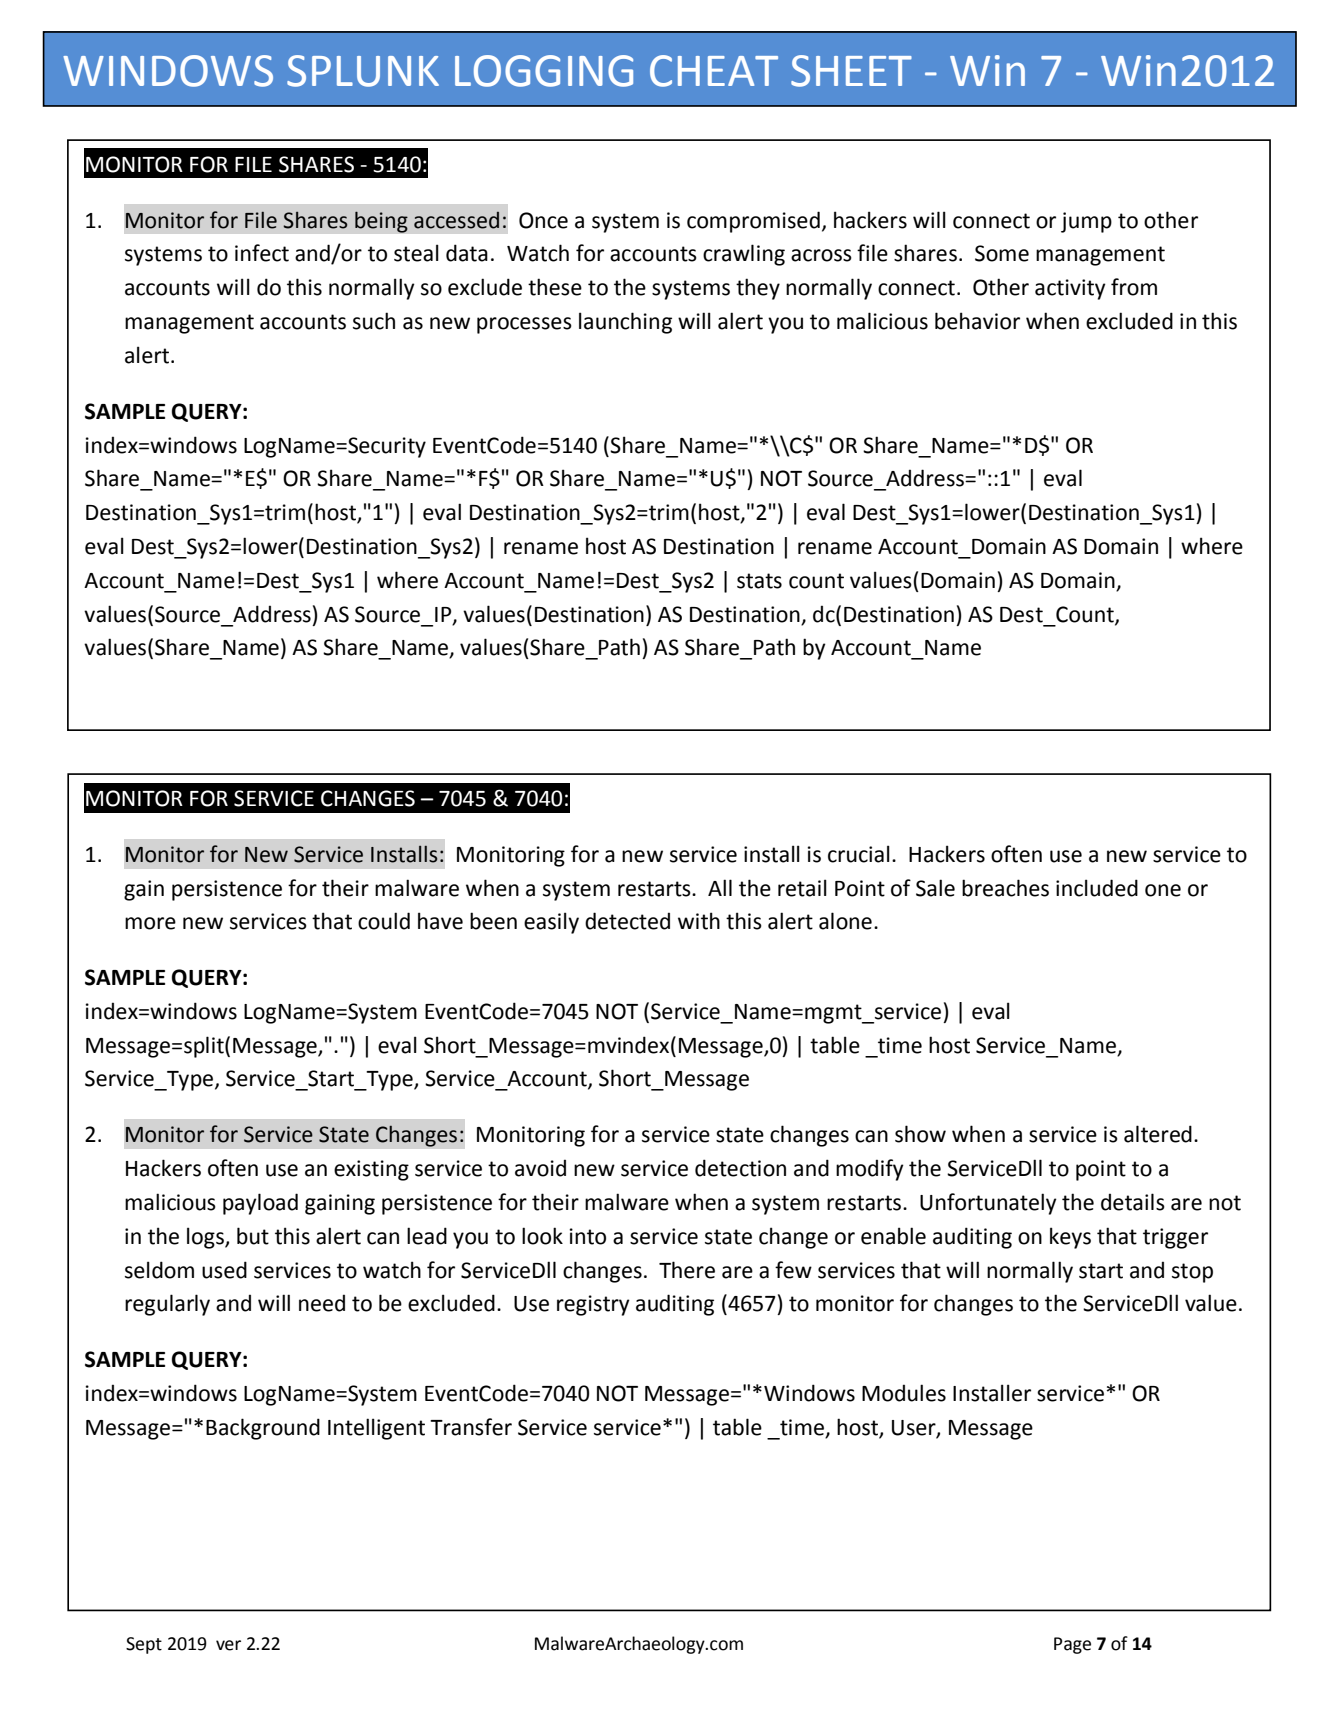  Describe the element at coordinates (228, 1645) in the screenshot. I see `ver` at that location.
